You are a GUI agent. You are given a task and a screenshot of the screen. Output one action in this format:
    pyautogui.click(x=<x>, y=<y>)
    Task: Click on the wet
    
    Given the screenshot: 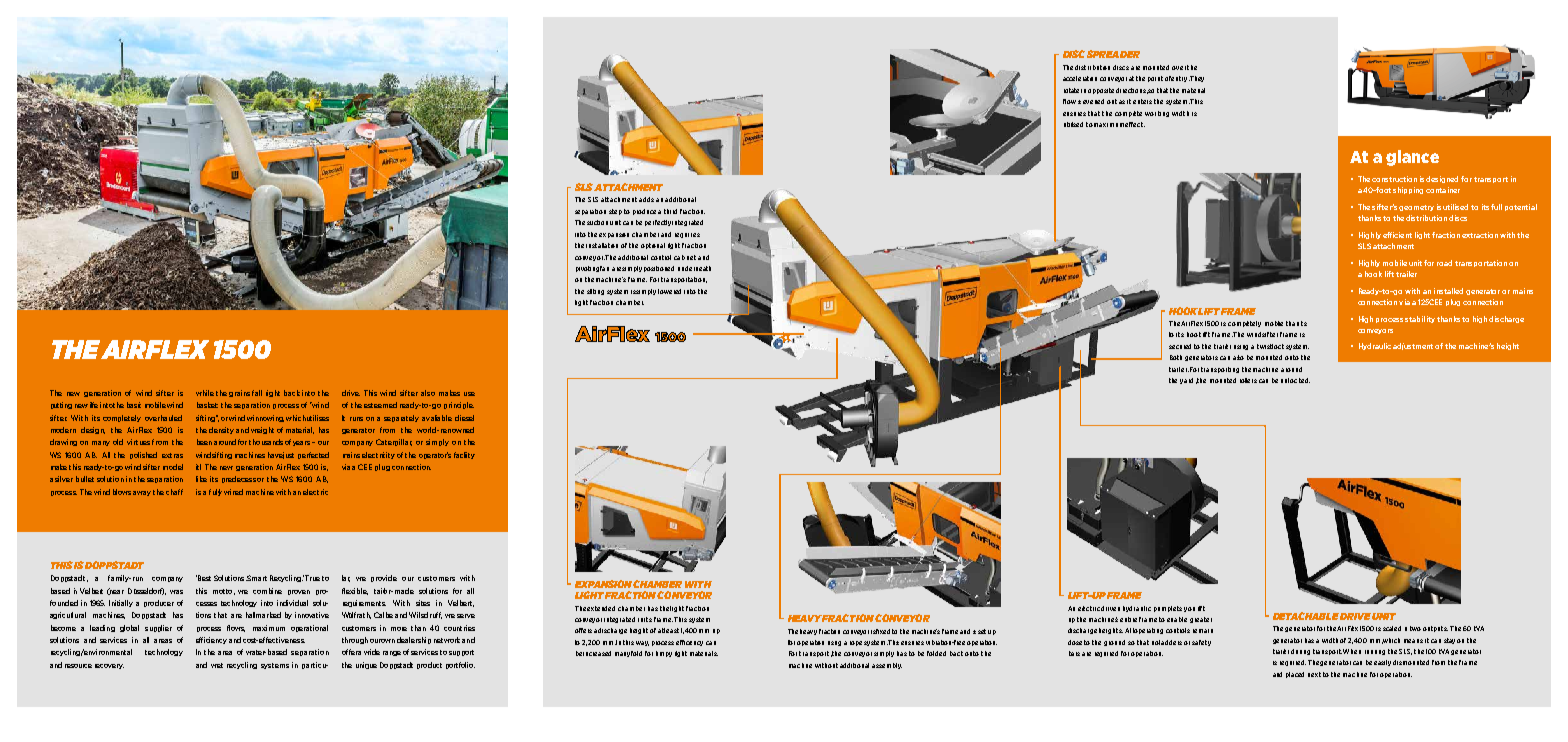 What is the action you would take?
    pyautogui.click(x=217, y=665)
